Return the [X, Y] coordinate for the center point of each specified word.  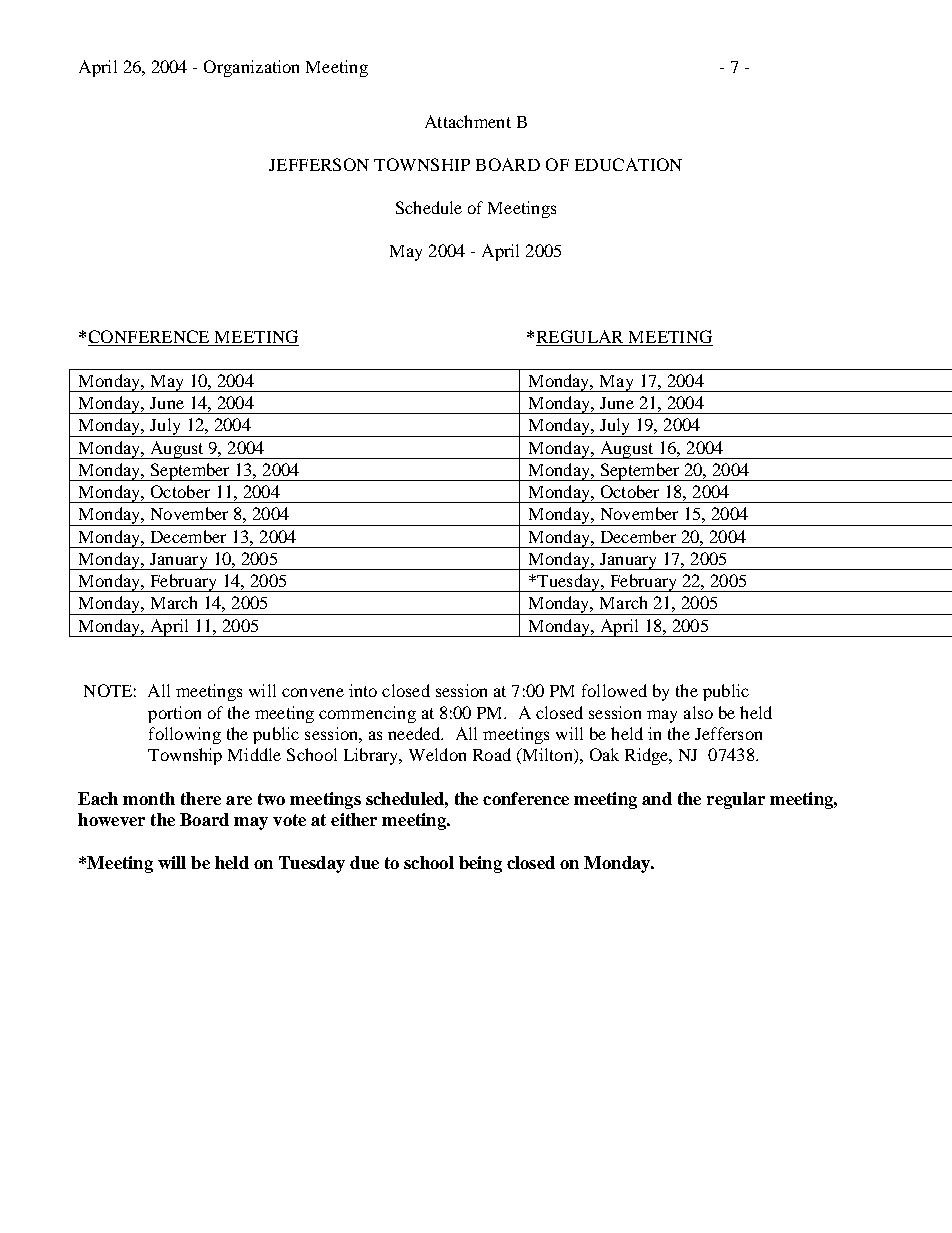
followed [614, 690]
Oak [604, 754]
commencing [367, 714]
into [363, 690]
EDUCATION [628, 164]
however [111, 819]
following [185, 735]
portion [174, 714]
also [698, 712]
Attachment [468, 121]
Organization [251, 68]
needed [415, 733]
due [364, 862]
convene [313, 692]
